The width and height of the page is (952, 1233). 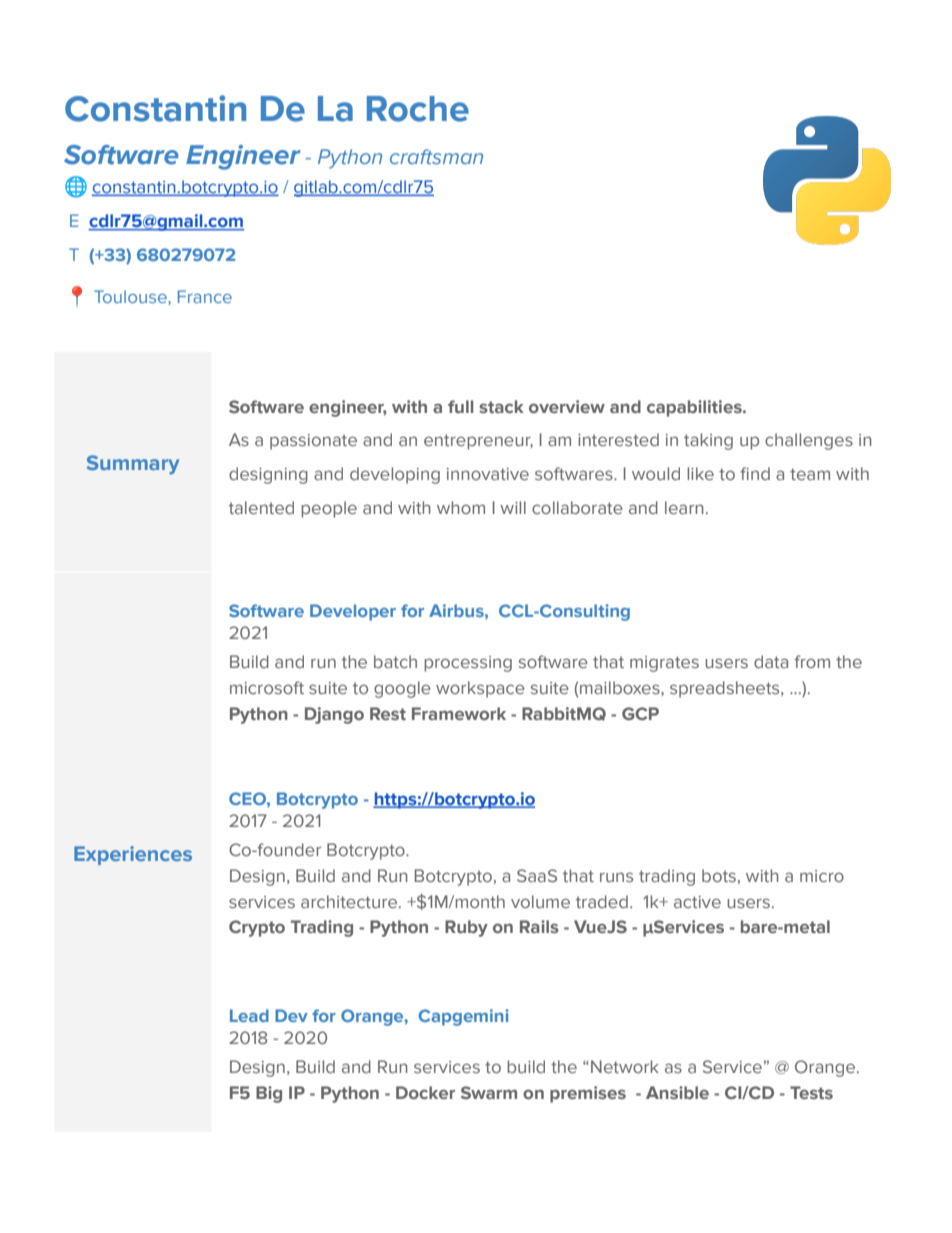 I want to click on craftsman, so click(x=436, y=156).
